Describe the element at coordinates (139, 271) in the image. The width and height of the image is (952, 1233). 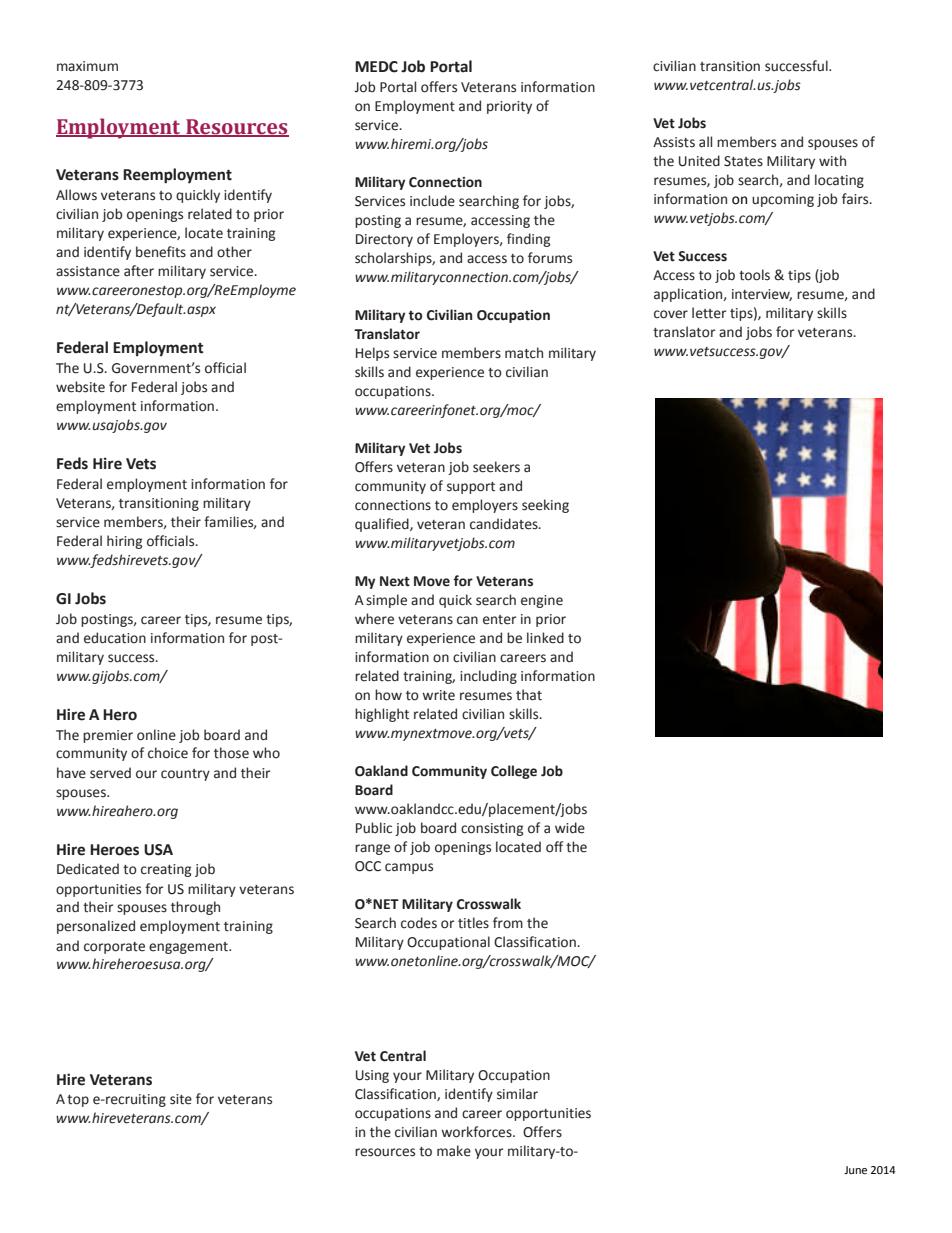
I see `after` at that location.
